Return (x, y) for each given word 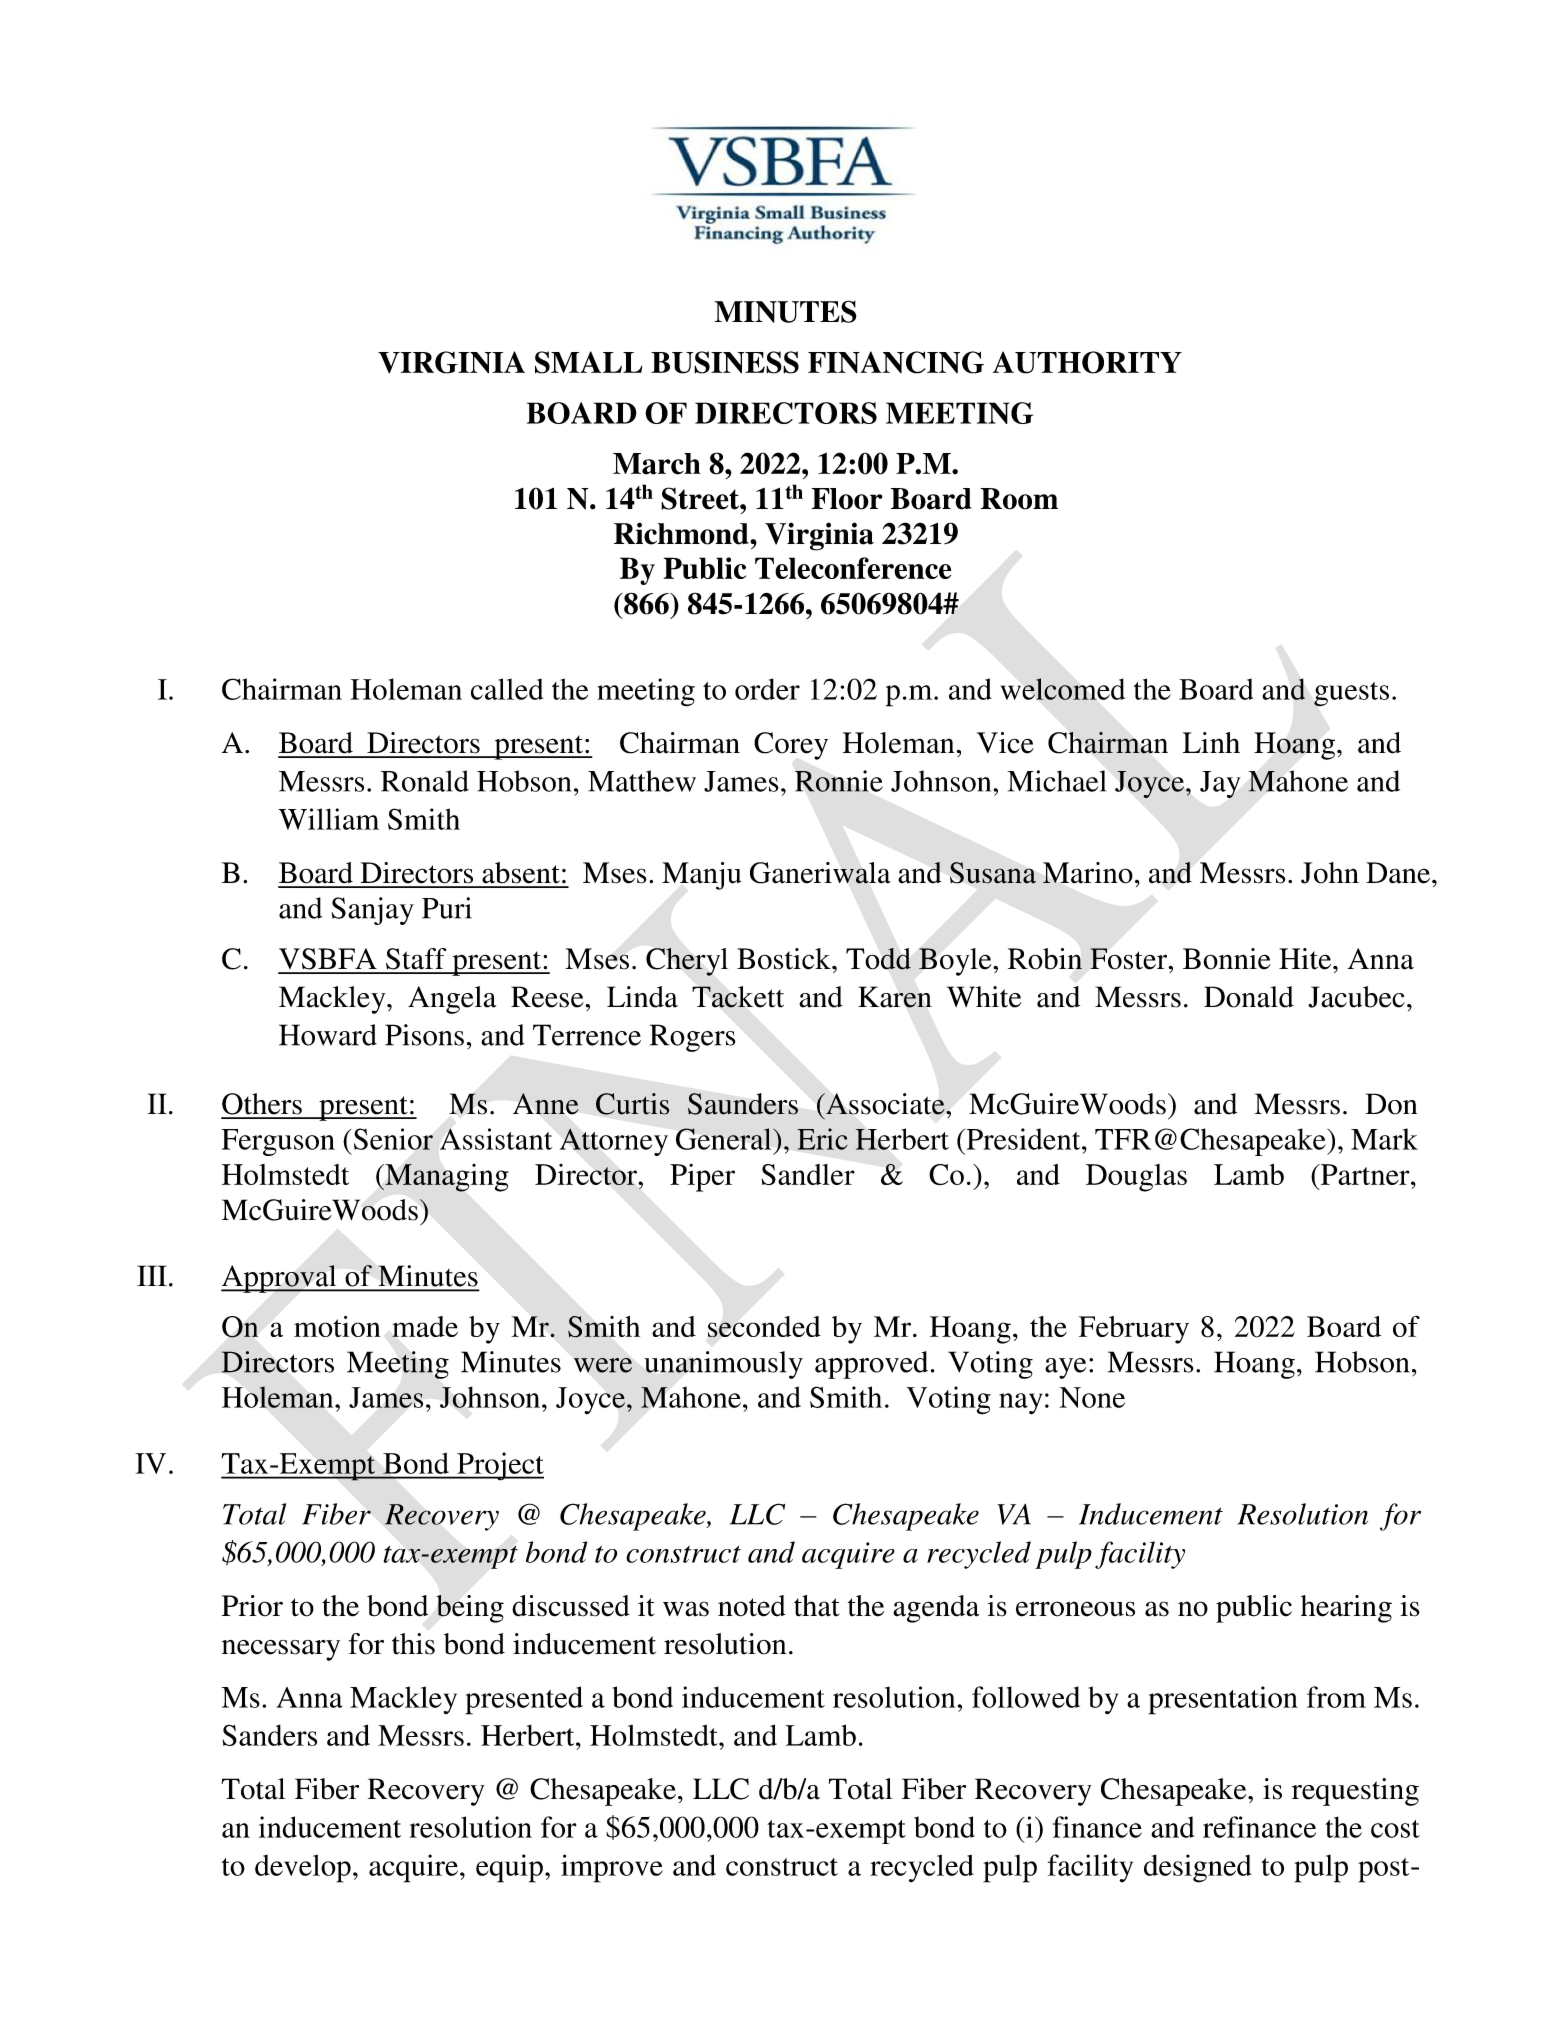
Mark (1384, 1139)
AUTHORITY (1087, 362)
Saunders (743, 1104)
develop (303, 1868)
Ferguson (278, 1142)
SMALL (589, 362)
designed (1197, 1868)
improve (612, 1868)
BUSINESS (725, 362)
